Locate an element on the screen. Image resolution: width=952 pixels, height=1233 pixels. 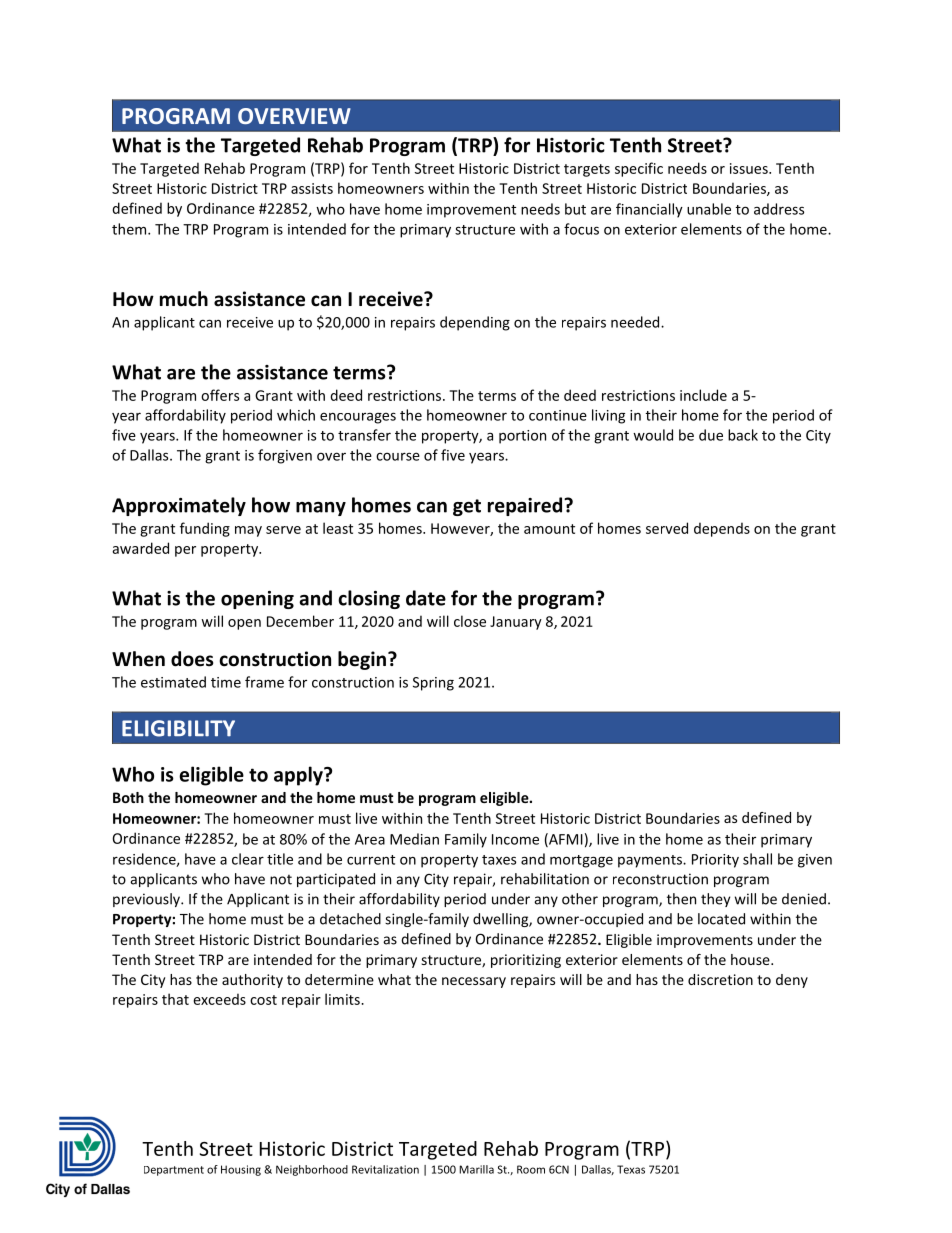
but is located at coordinates (575, 209).
